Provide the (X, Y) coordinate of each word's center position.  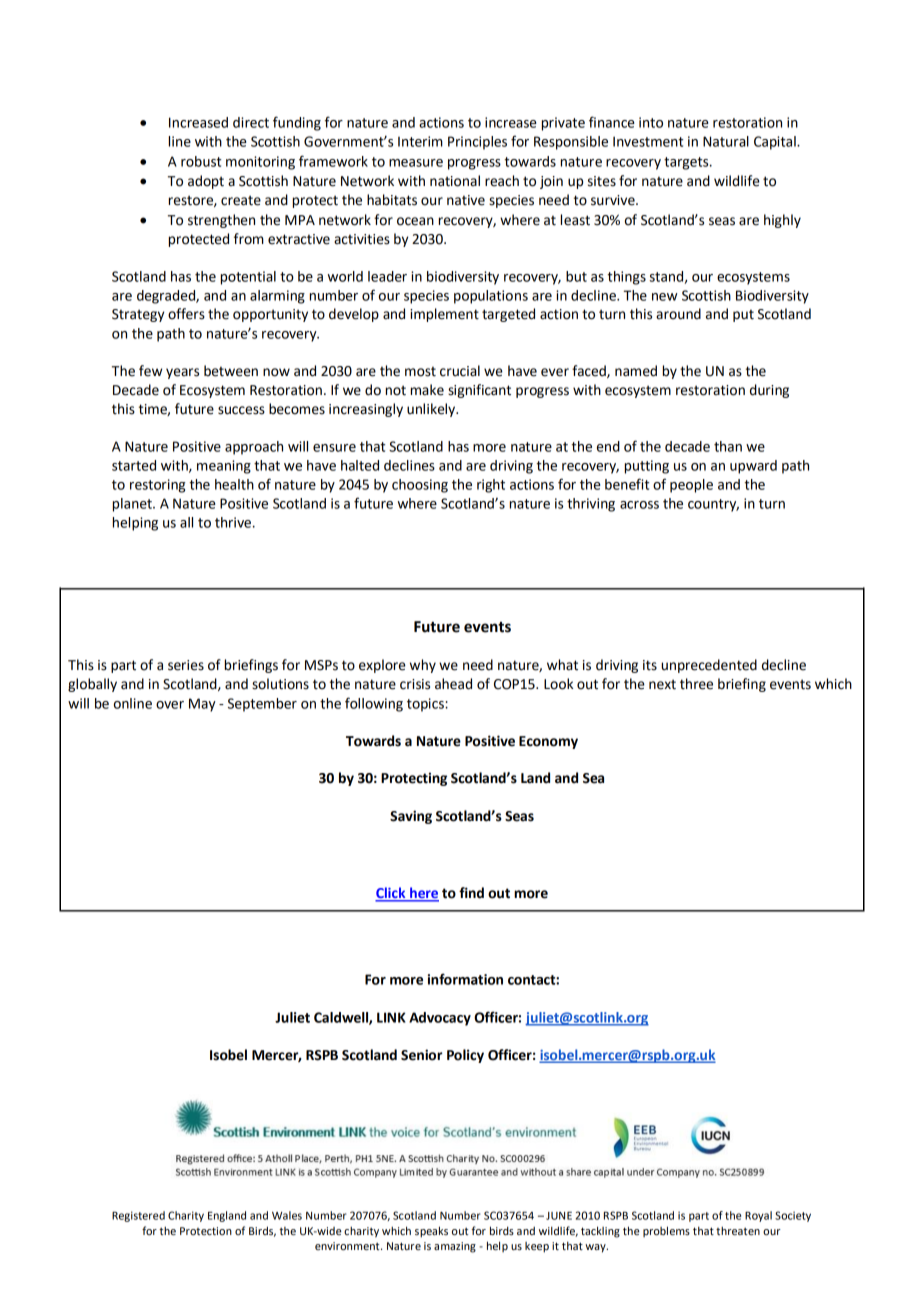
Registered (138, 1216)
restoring (158, 486)
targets (687, 163)
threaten (738, 1231)
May (202, 705)
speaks (431, 1232)
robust (201, 161)
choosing (420, 486)
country (713, 505)
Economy (548, 742)
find (471, 893)
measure (416, 163)
